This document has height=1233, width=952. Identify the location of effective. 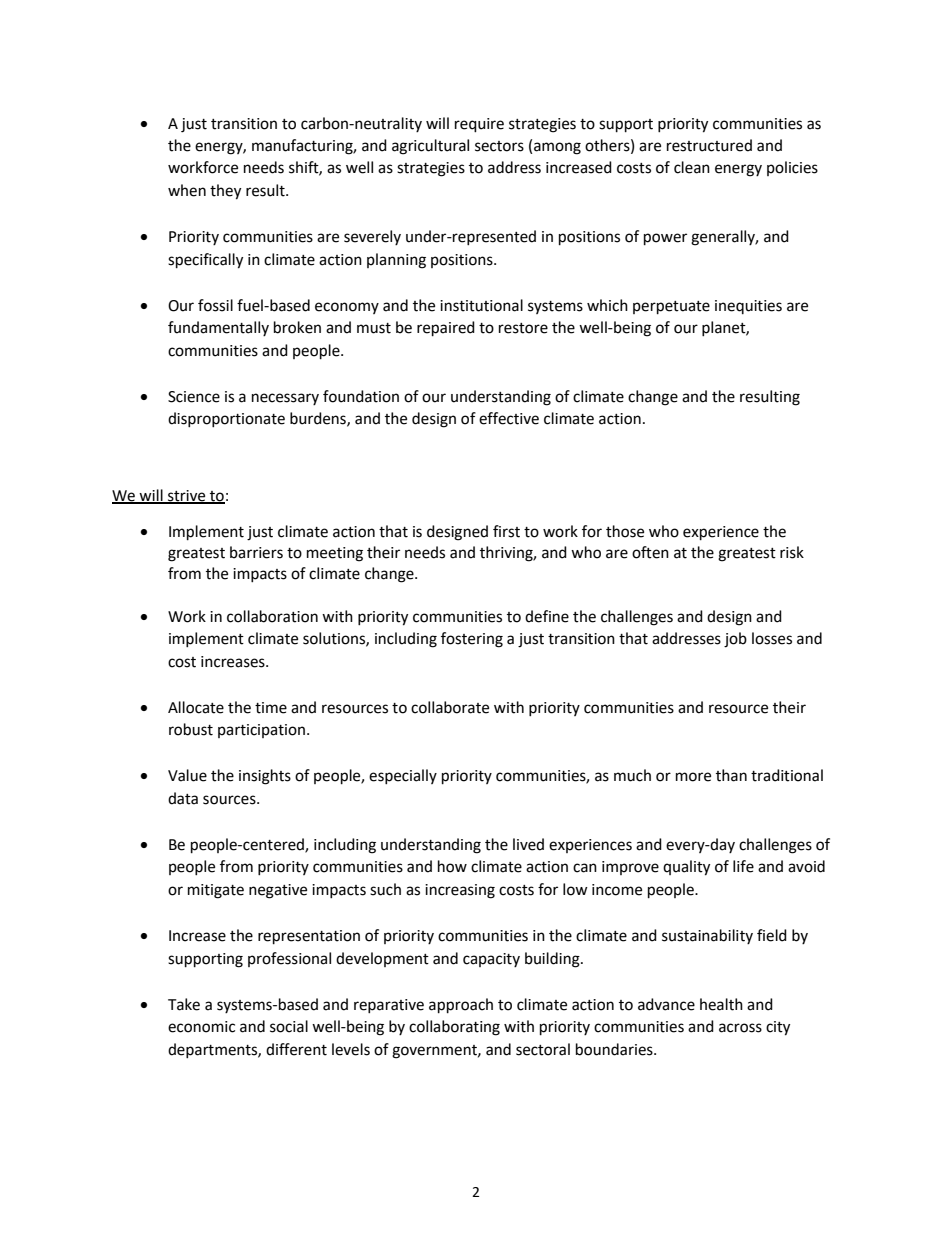
(509, 418).
